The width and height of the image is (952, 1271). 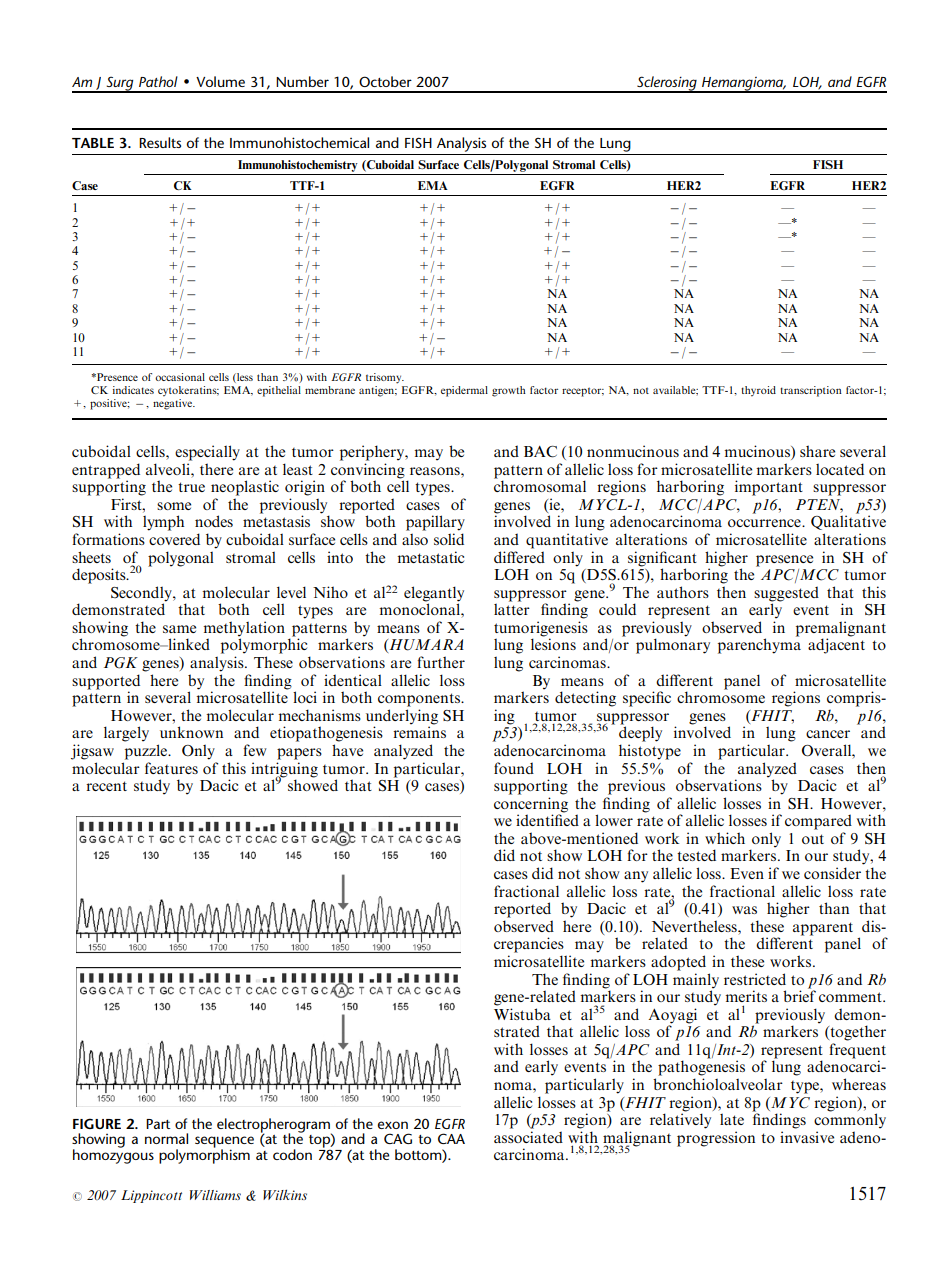 I want to click on CAA, so click(x=451, y=1138).
